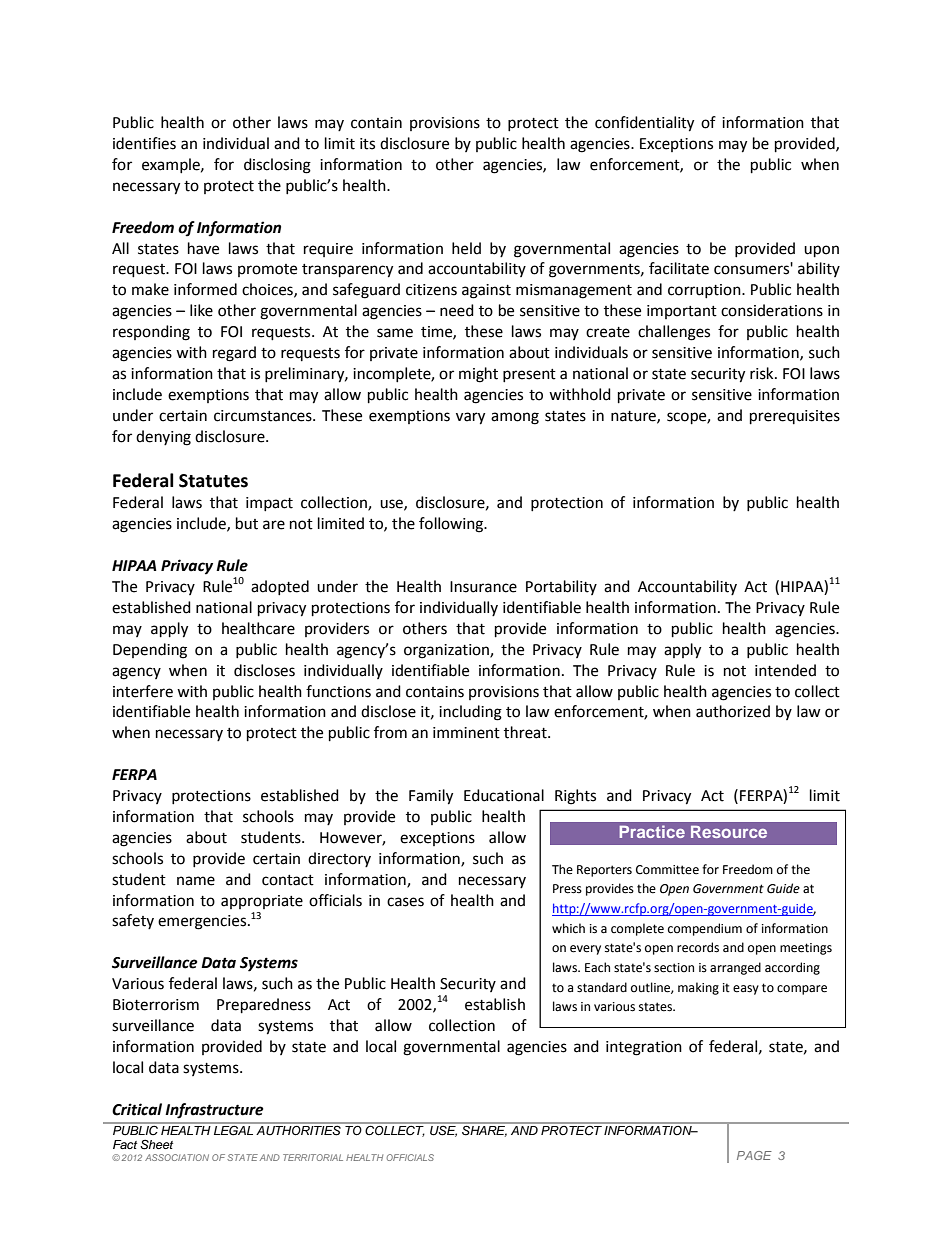 This screenshot has width=952, height=1233. I want to click on circumstances, so click(264, 416).
